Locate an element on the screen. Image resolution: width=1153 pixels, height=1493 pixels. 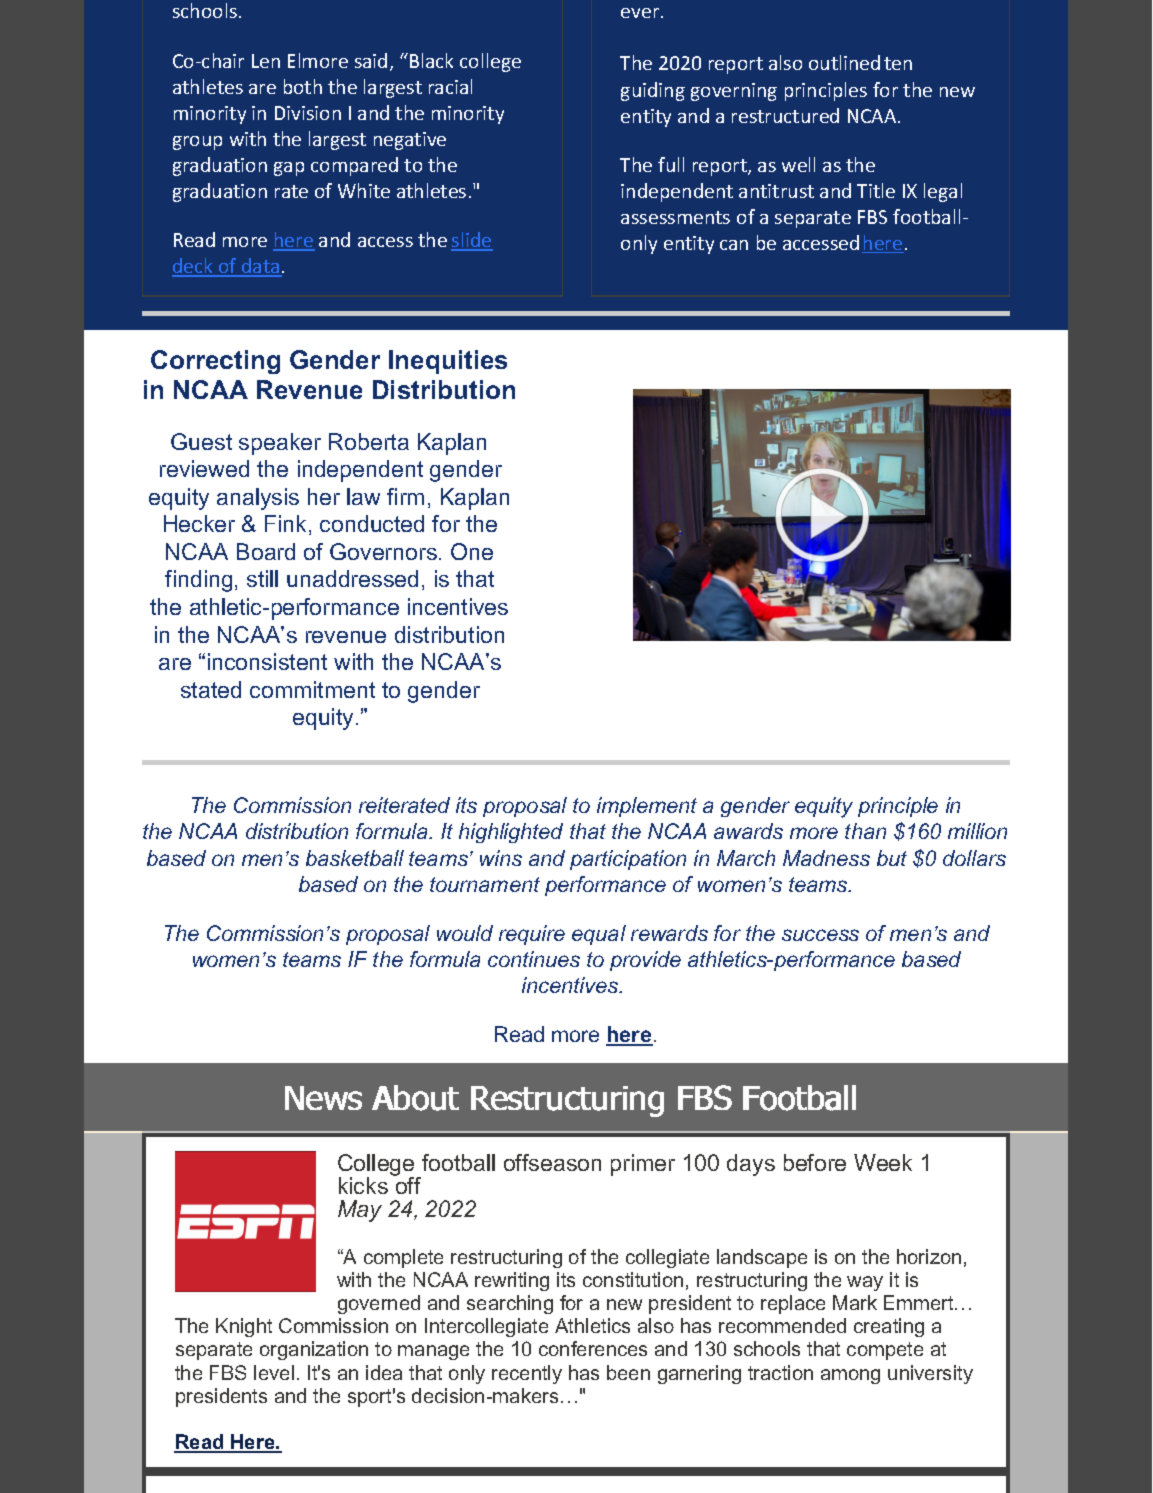
ever is located at coordinates (641, 13).
